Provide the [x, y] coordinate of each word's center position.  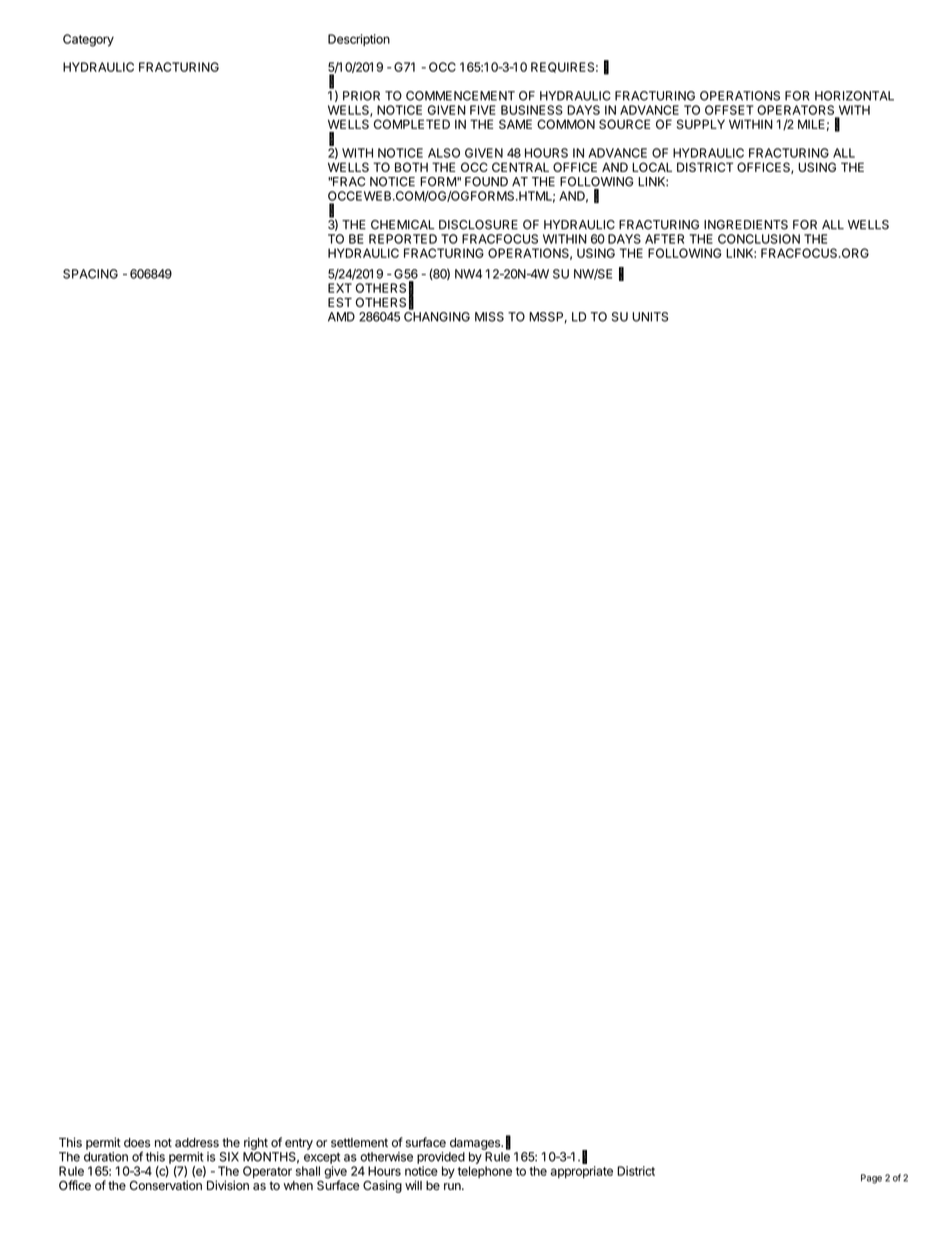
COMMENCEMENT [460, 96]
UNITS [650, 317]
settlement [359, 1143]
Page [871, 1179]
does [137, 1143]
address [197, 1143]
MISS [489, 317]
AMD [341, 317]
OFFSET [729, 110]
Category [88, 40]
